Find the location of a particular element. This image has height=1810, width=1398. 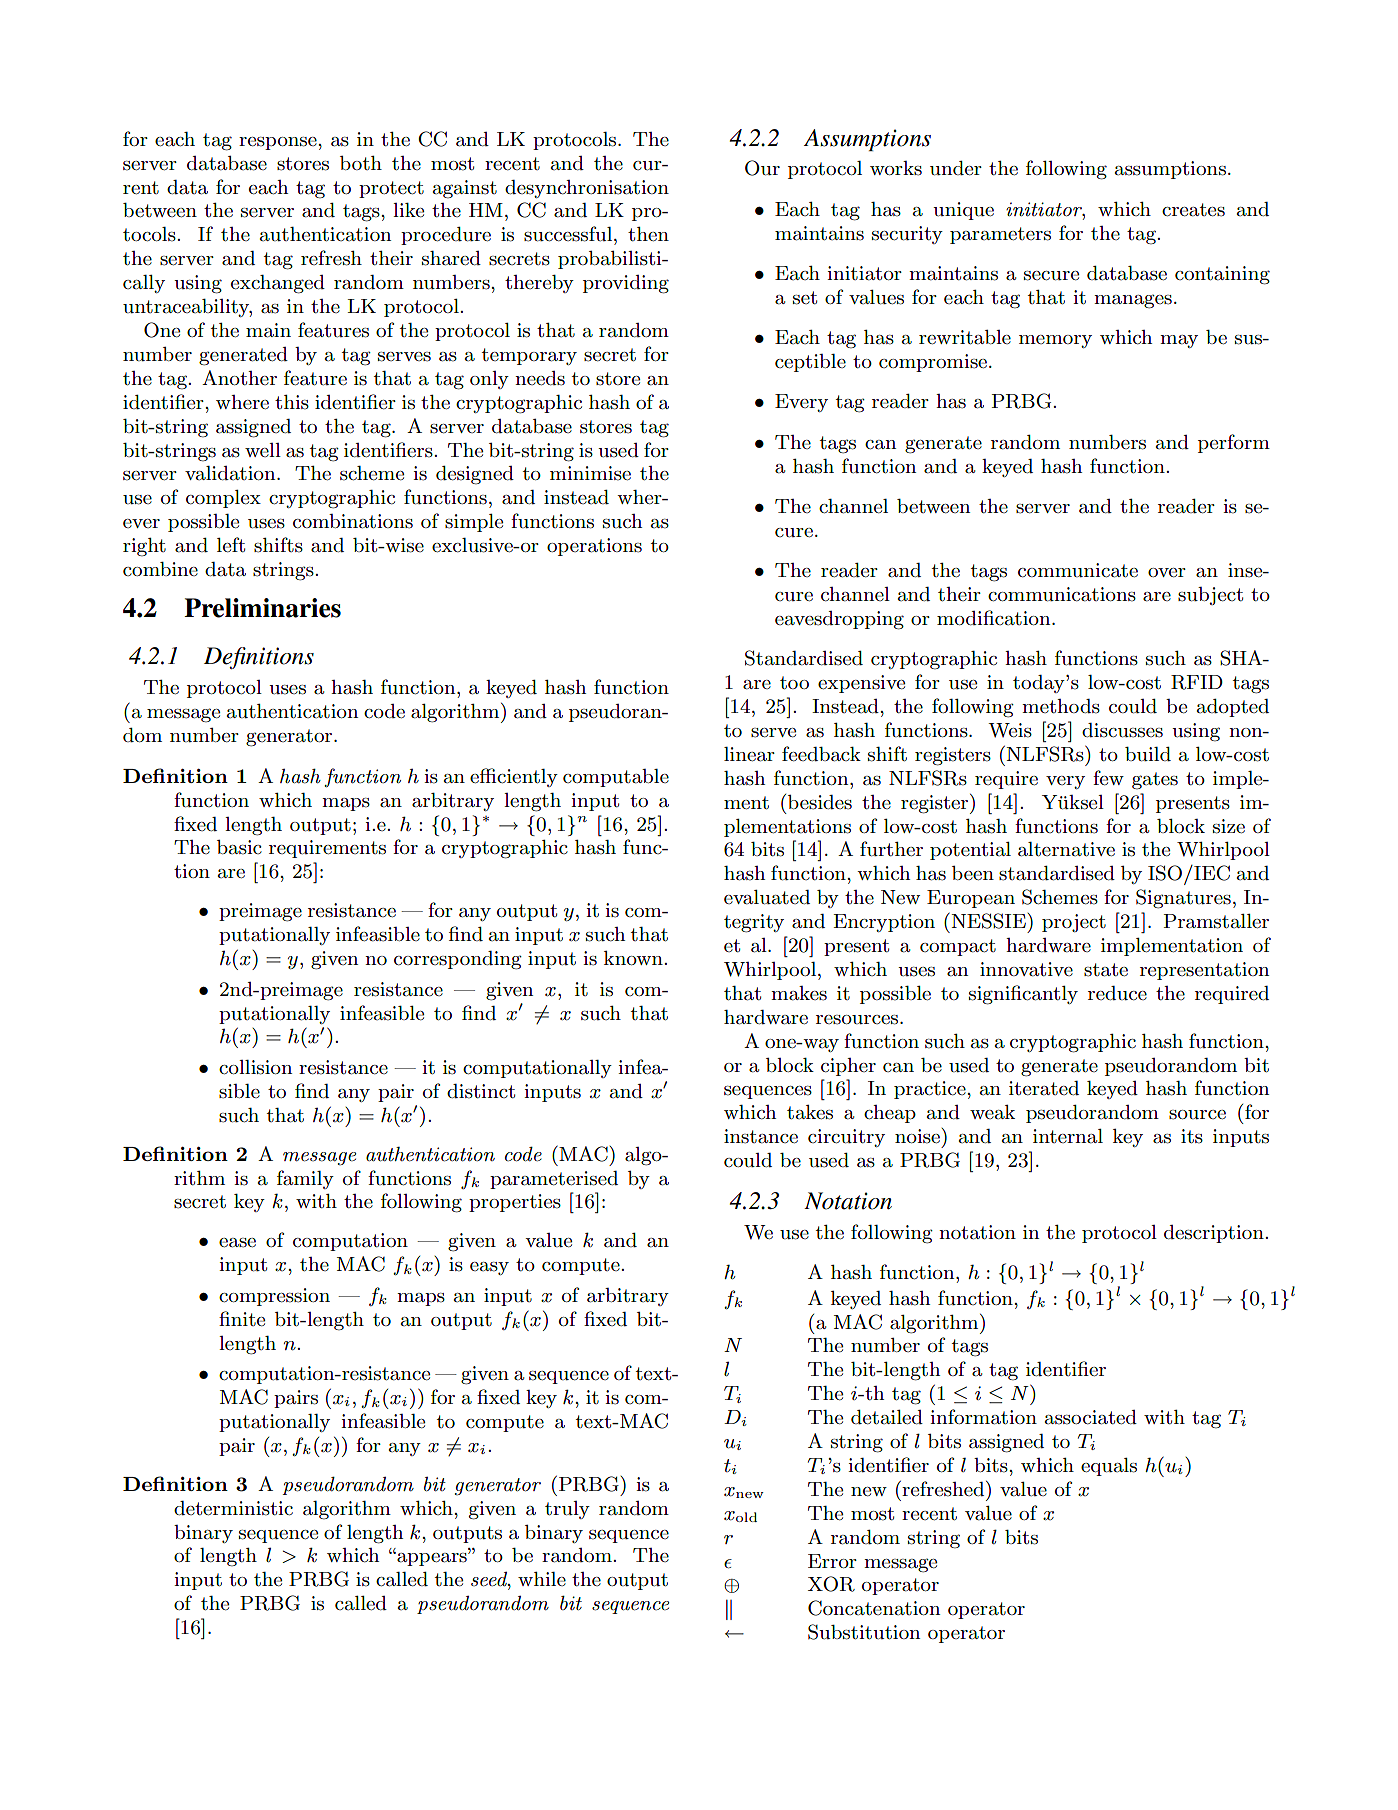

Preliminaries is located at coordinates (262, 608).
